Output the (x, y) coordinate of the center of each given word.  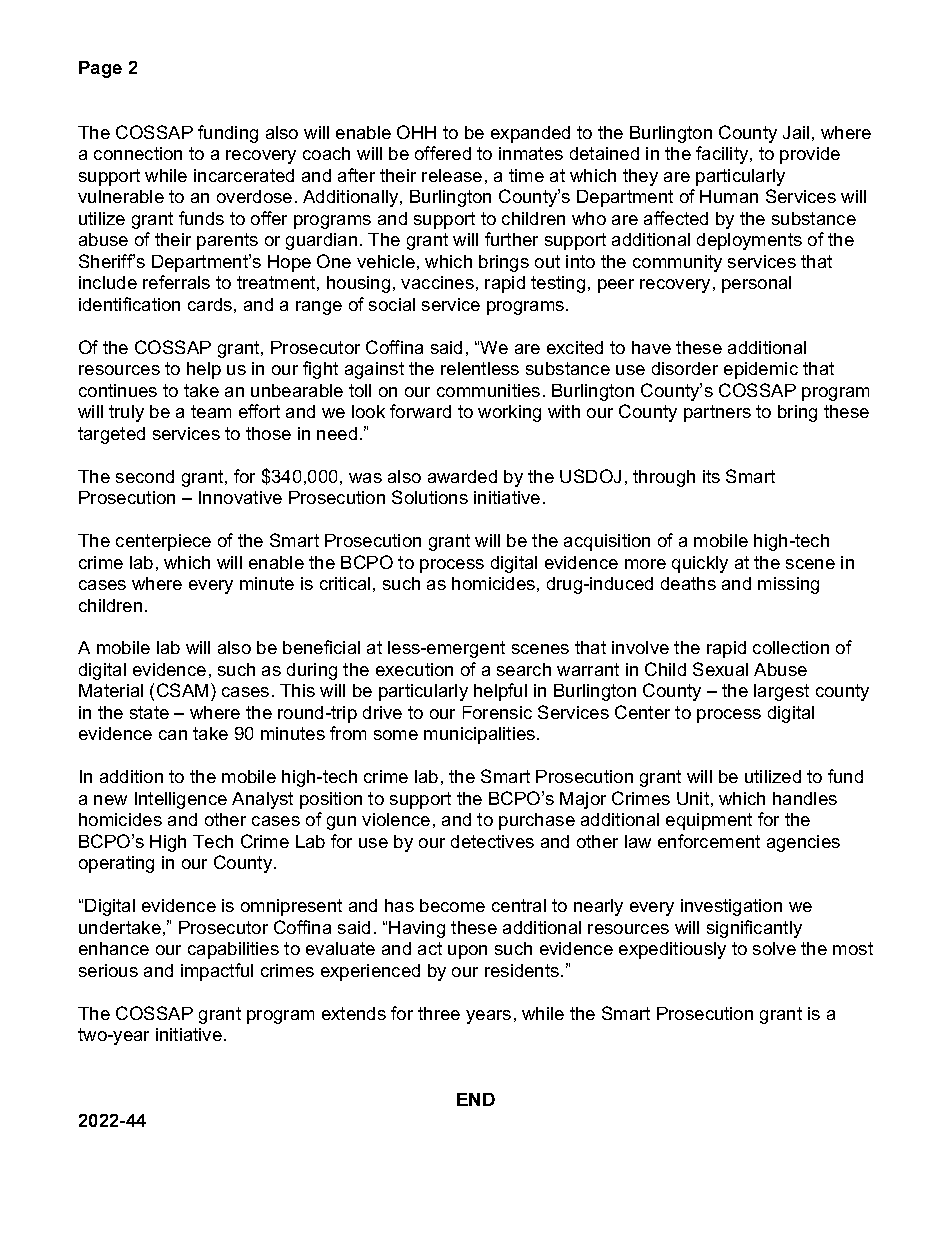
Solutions (430, 497)
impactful (217, 972)
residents (523, 970)
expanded (530, 134)
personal (756, 284)
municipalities (481, 735)
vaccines (437, 282)
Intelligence (181, 800)
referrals (176, 282)
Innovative (240, 497)
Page (100, 69)
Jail (796, 132)
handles (805, 798)
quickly (700, 564)
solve (774, 948)
